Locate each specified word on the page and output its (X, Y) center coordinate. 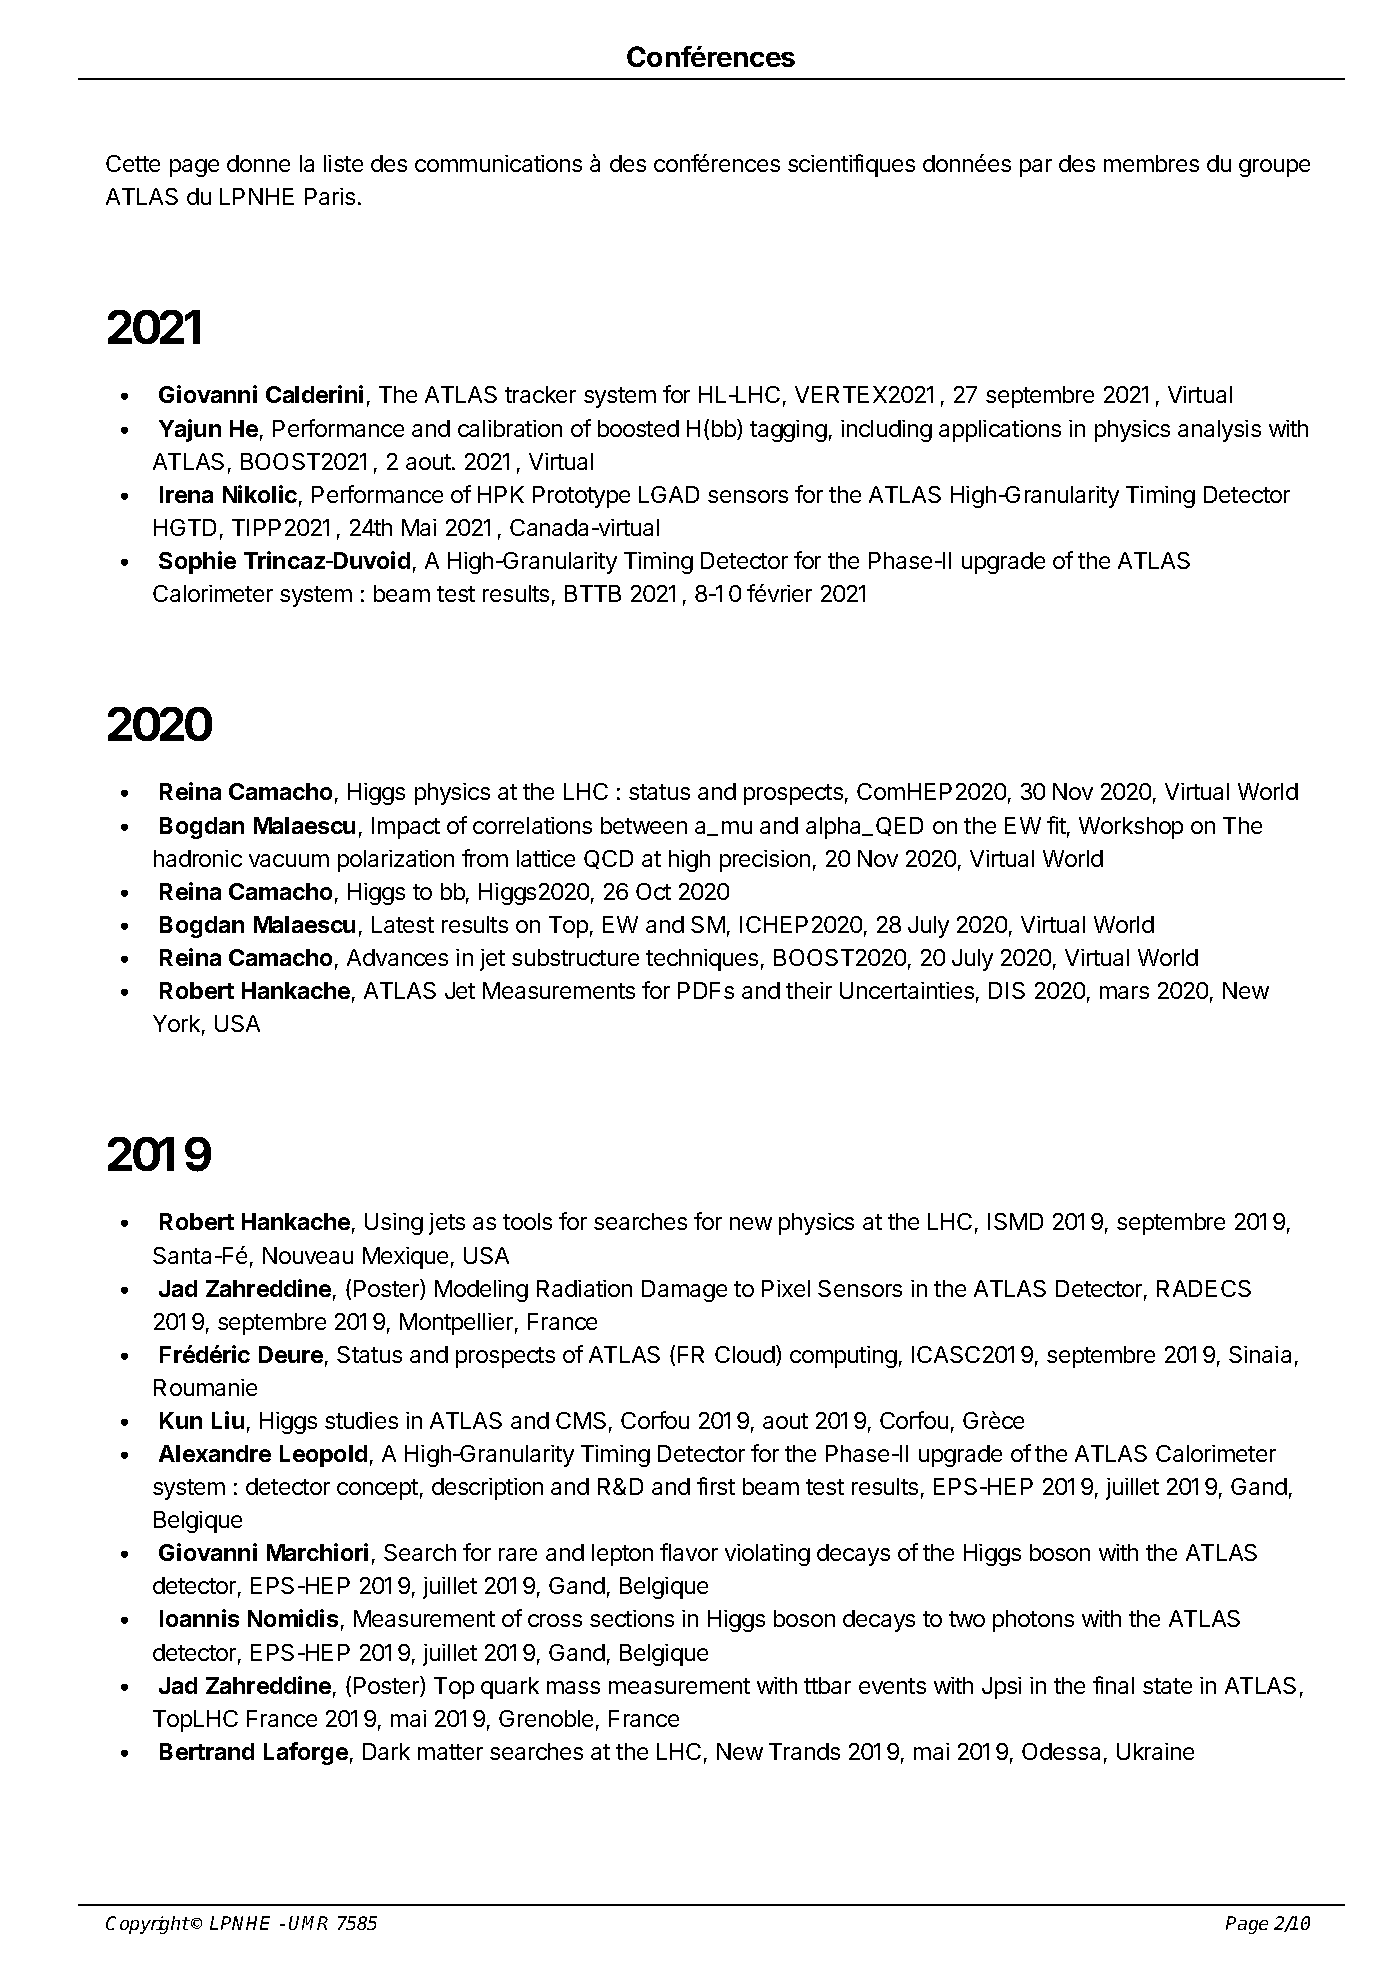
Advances (397, 957)
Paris (330, 196)
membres (1151, 163)
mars (1124, 992)
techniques (702, 960)
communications (498, 163)
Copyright (148, 1925)
